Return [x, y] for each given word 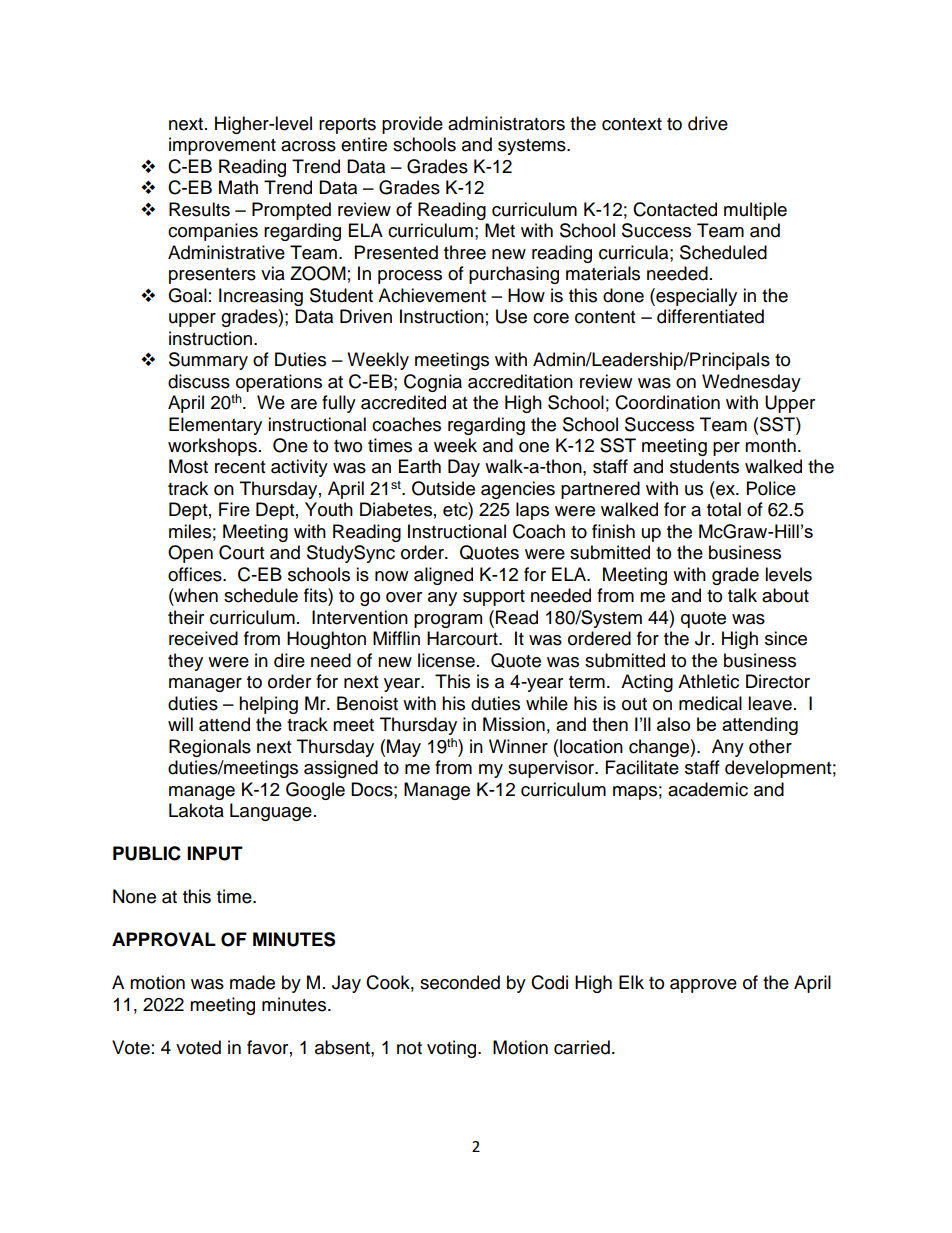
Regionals [210, 748]
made [252, 982]
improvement [222, 146]
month [770, 445]
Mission [514, 724]
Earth [420, 466]
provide [412, 125]
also [673, 724]
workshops [212, 447]
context [632, 124]
